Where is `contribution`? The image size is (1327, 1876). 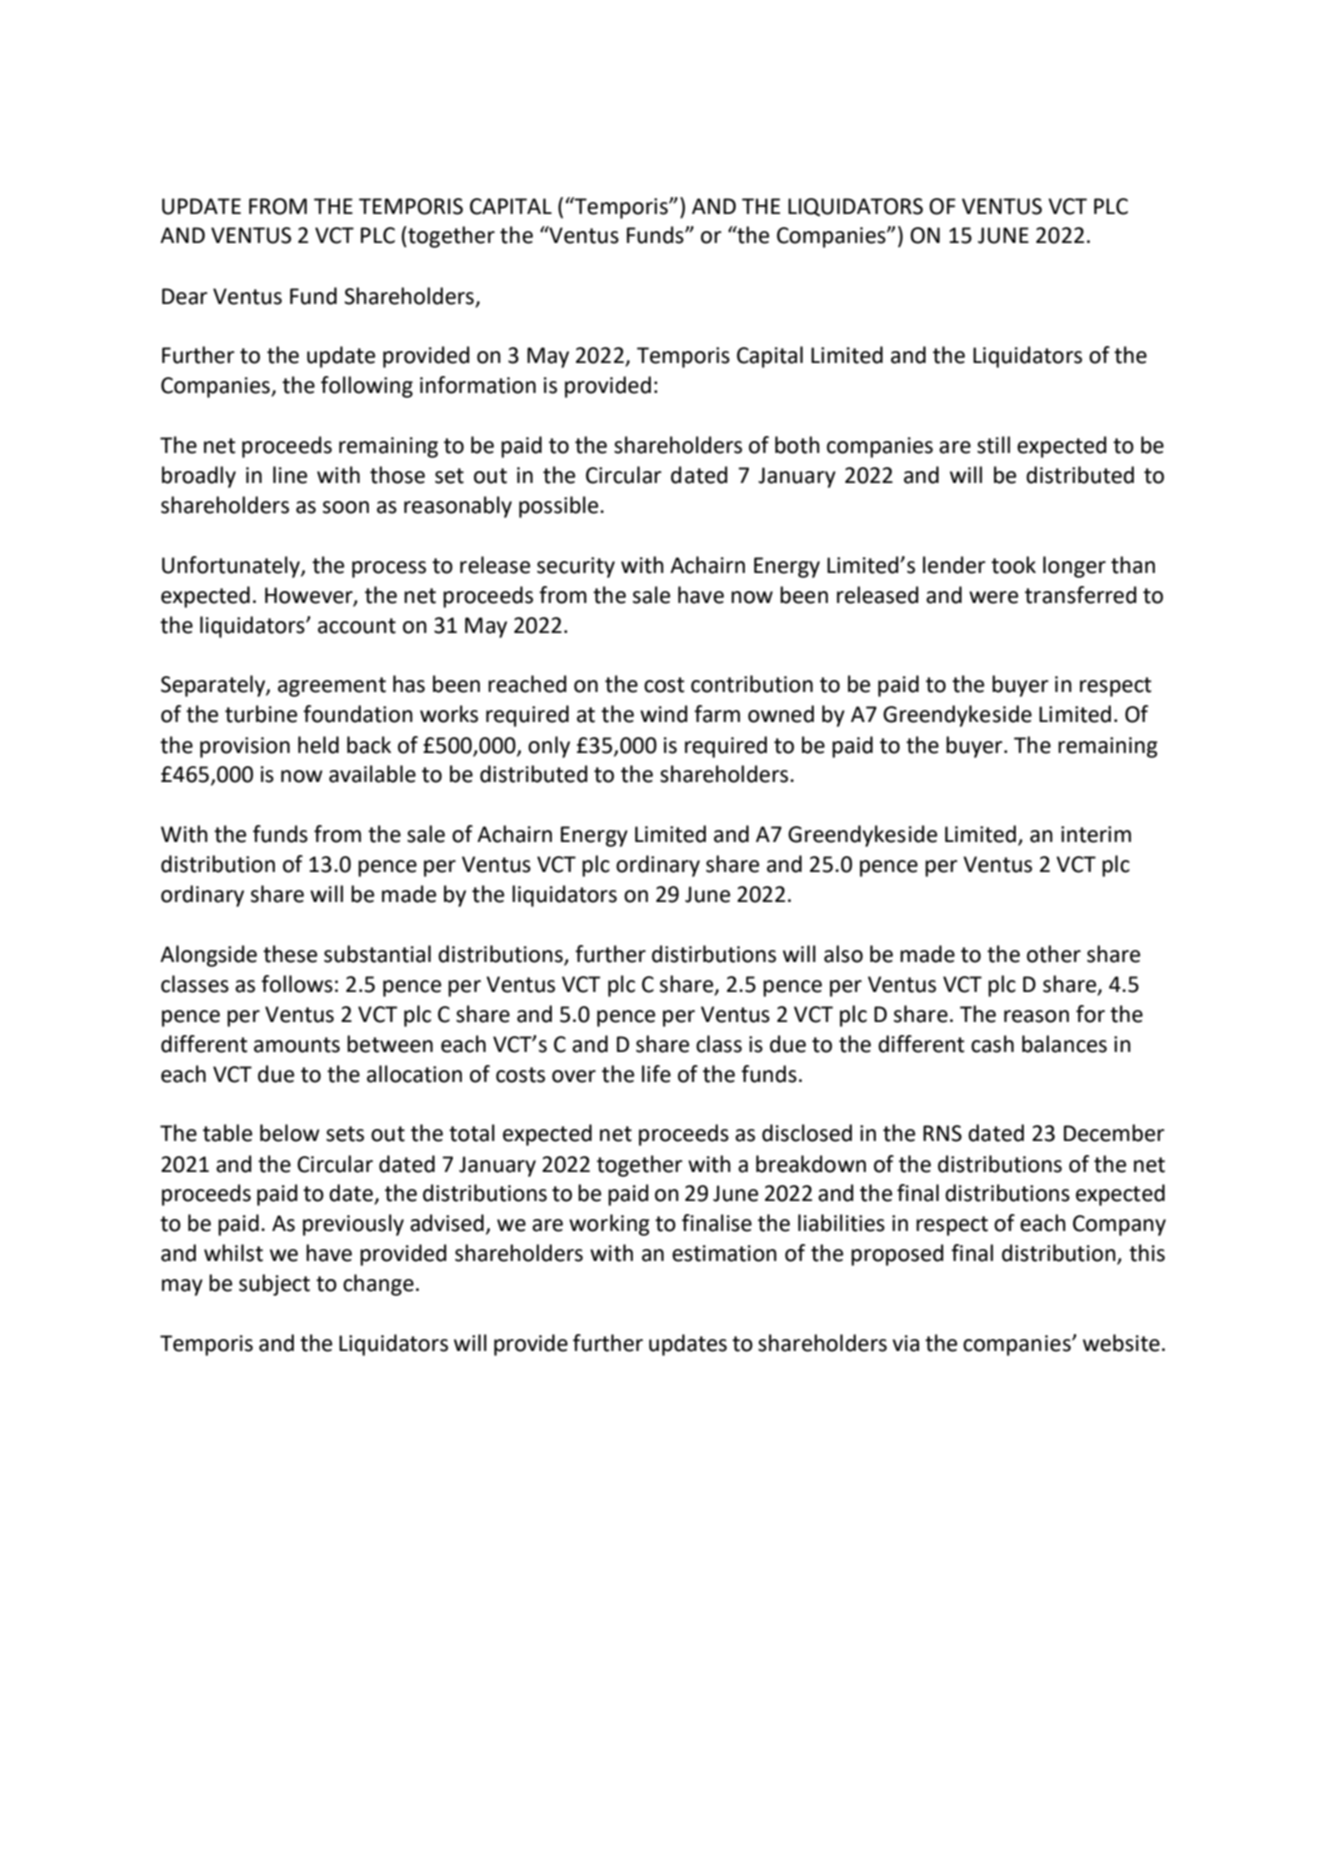
contribution is located at coordinates (752, 684).
